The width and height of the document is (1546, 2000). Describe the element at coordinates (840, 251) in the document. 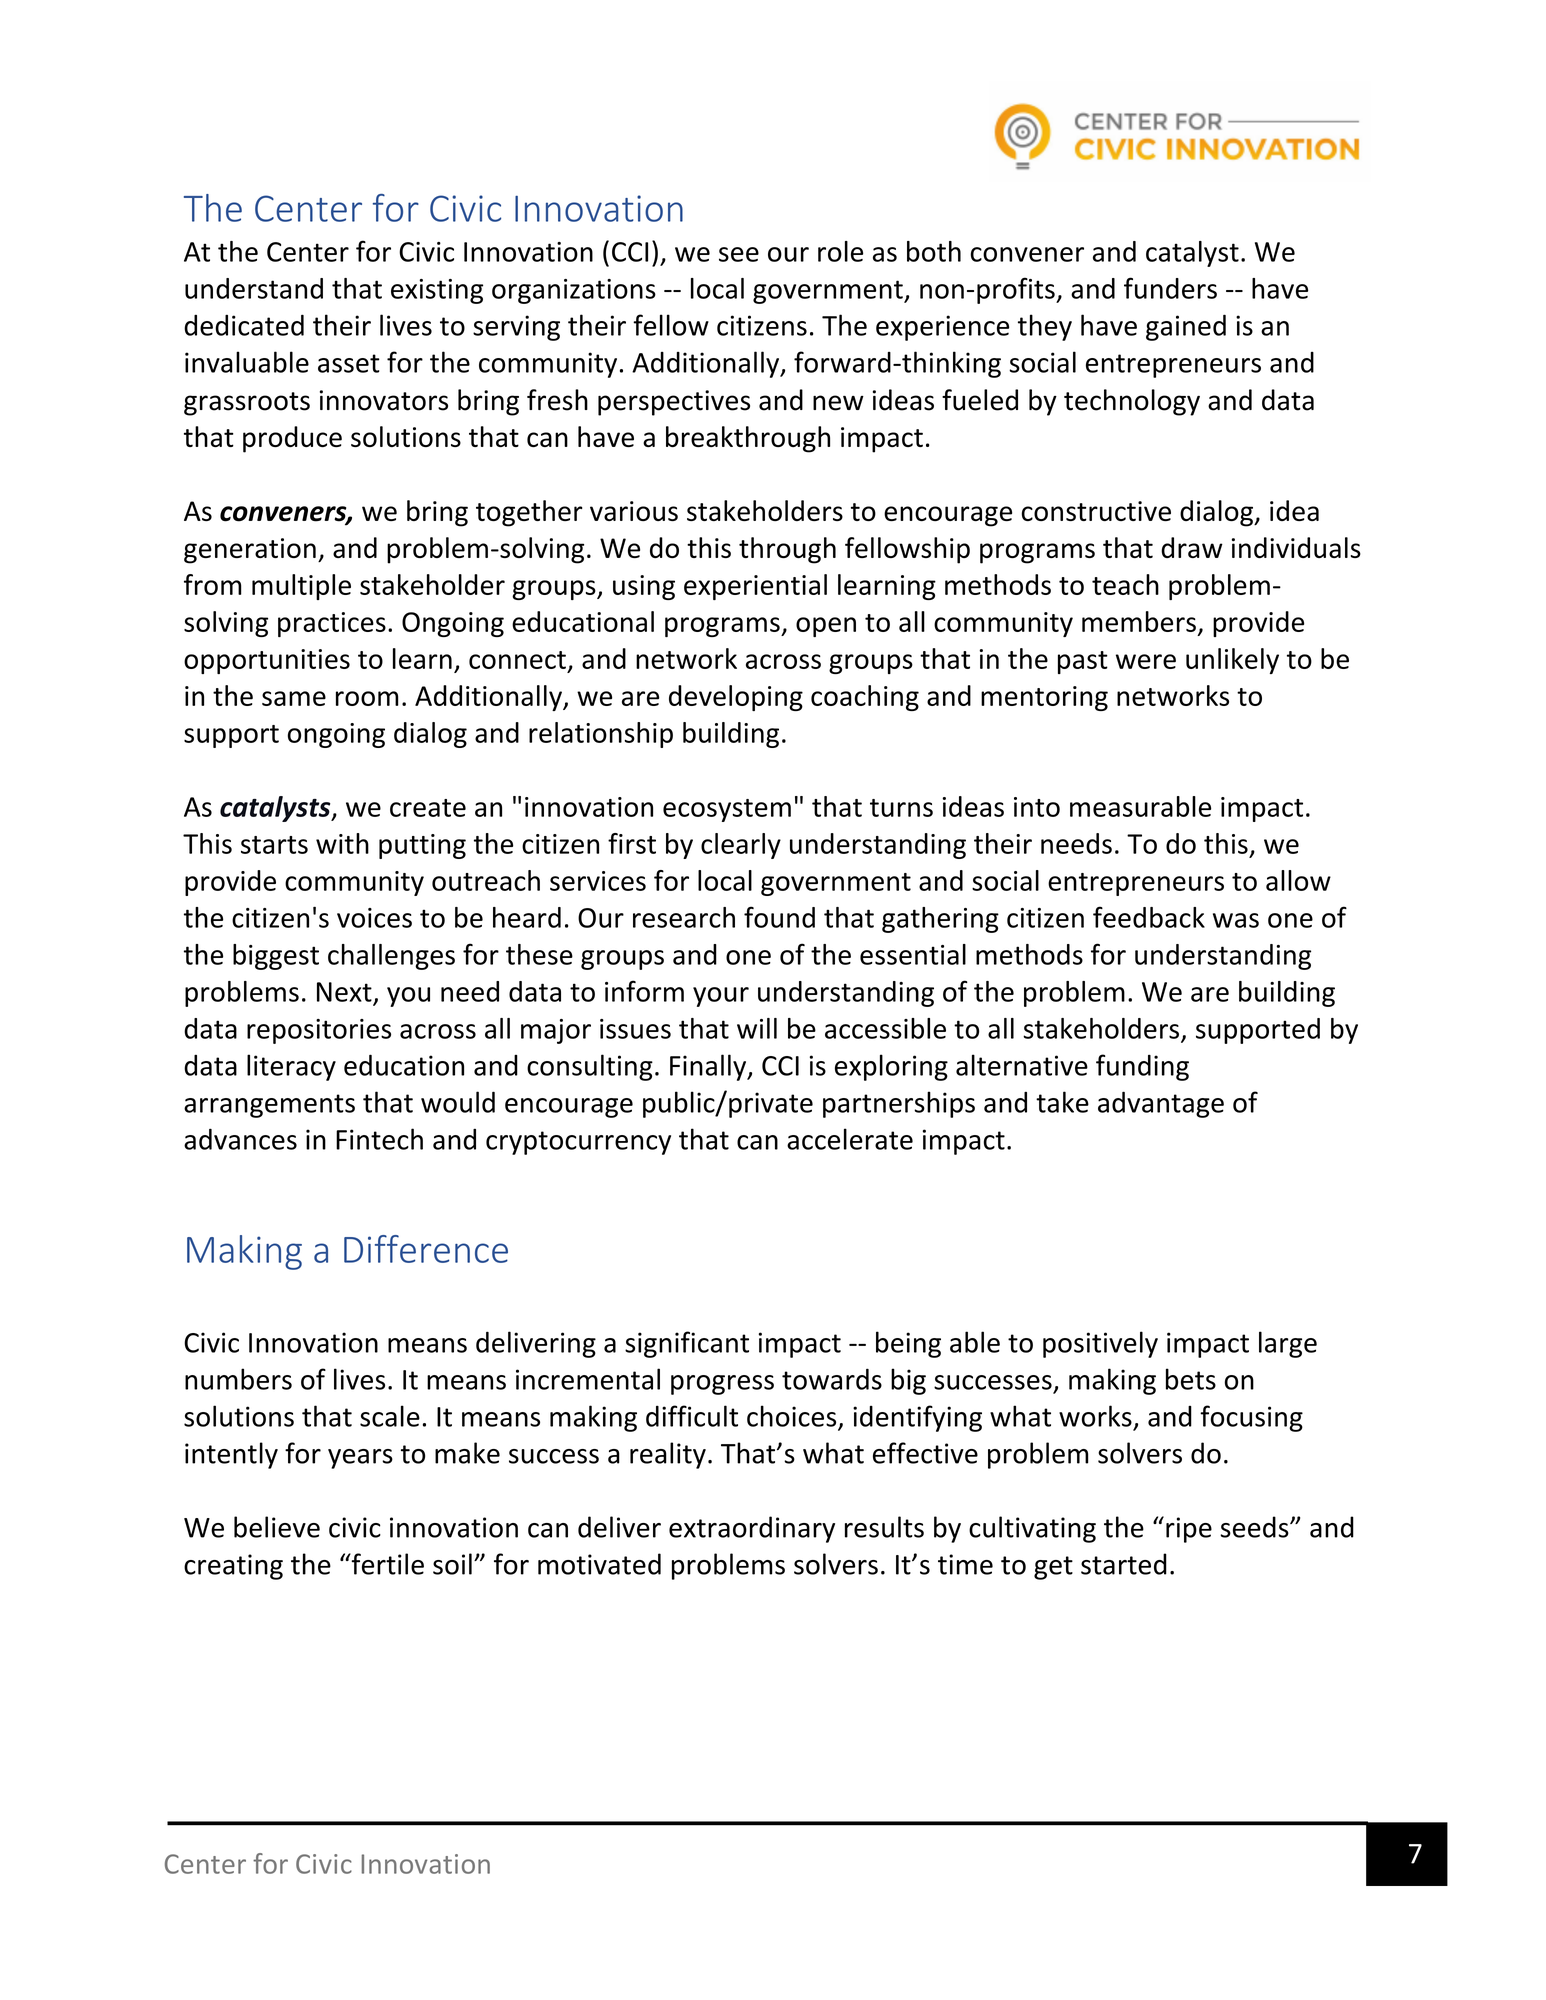

I see `role` at that location.
